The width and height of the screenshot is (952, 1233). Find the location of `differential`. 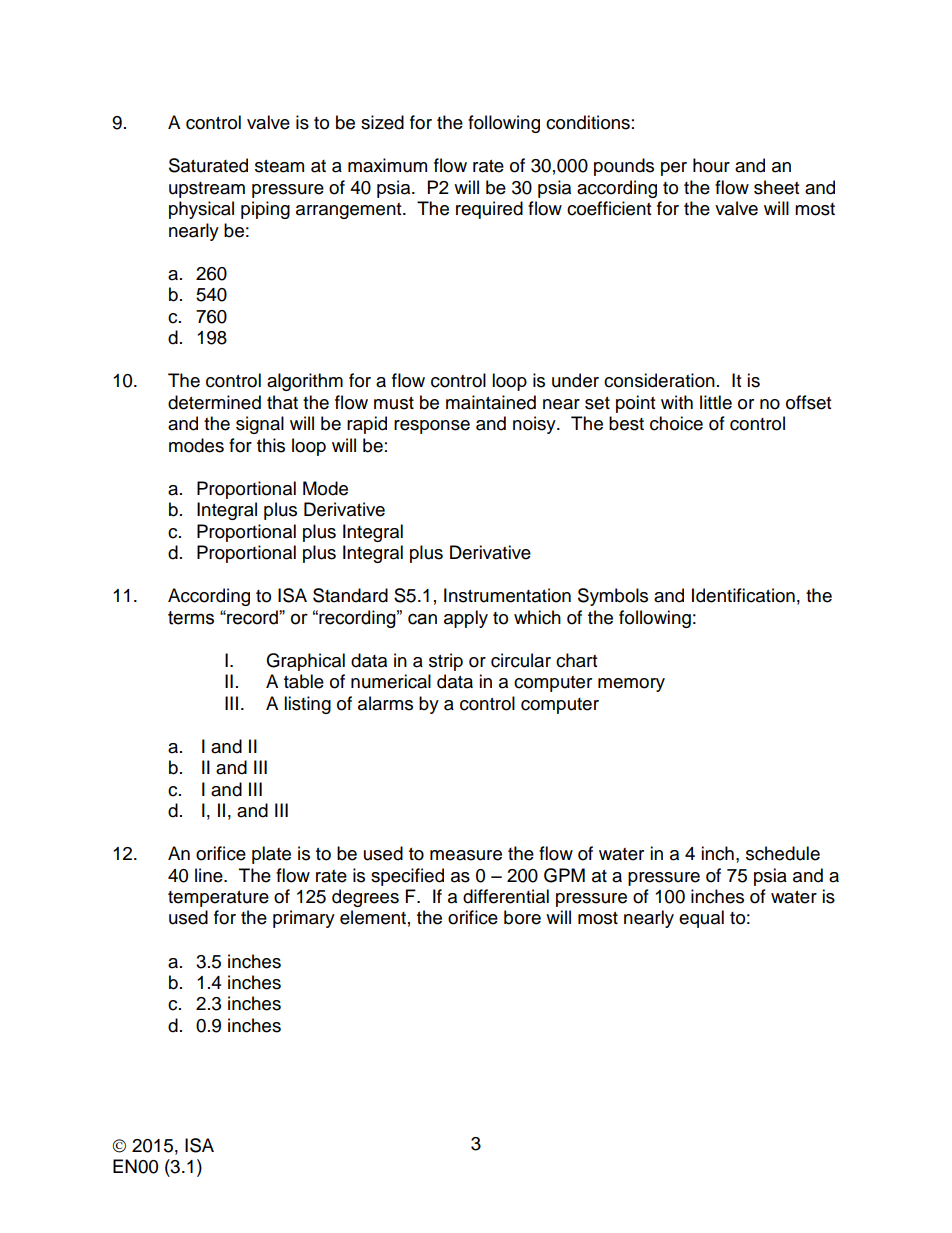

differential is located at coordinates (506, 896).
